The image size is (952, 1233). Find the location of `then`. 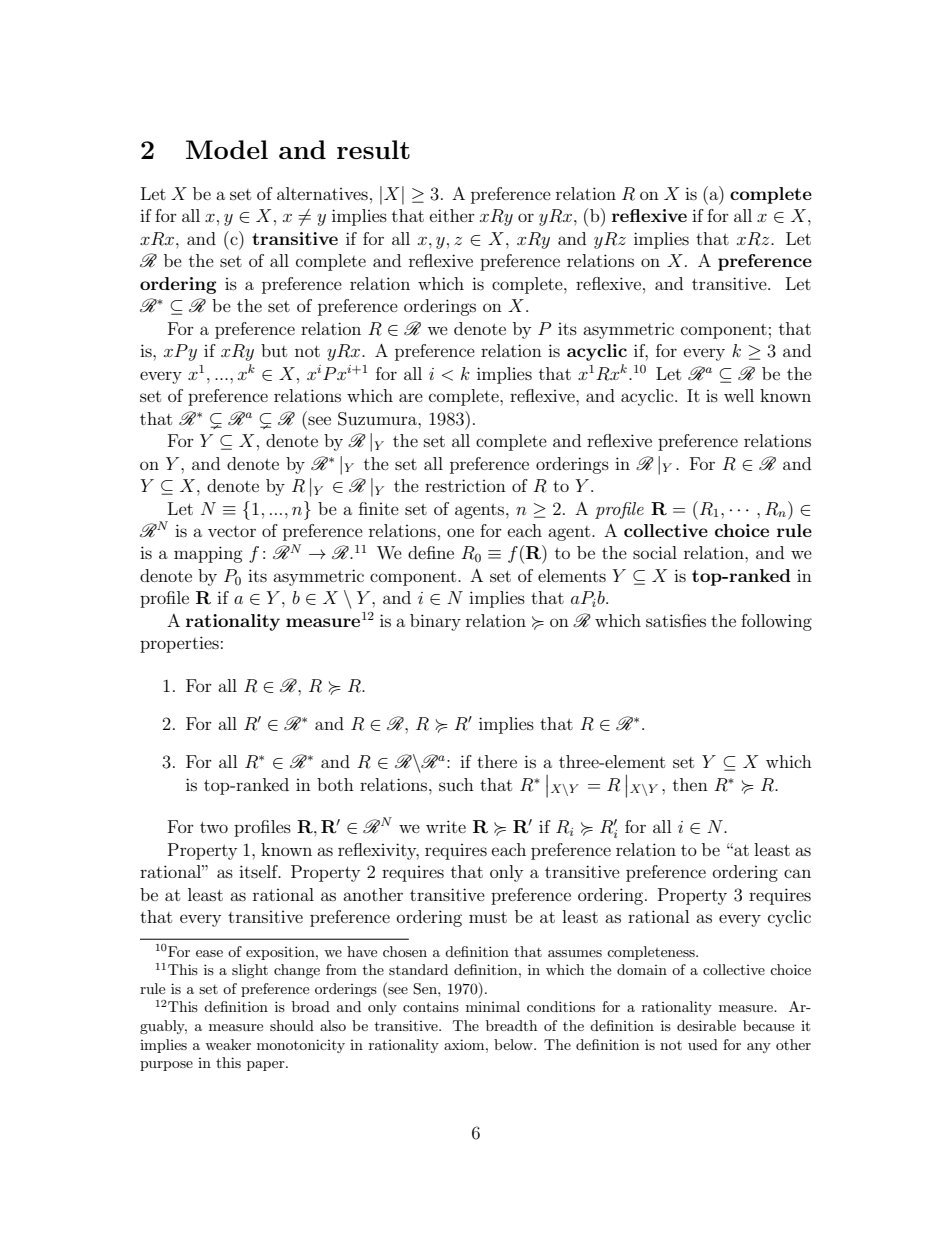

then is located at coordinates (690, 784).
